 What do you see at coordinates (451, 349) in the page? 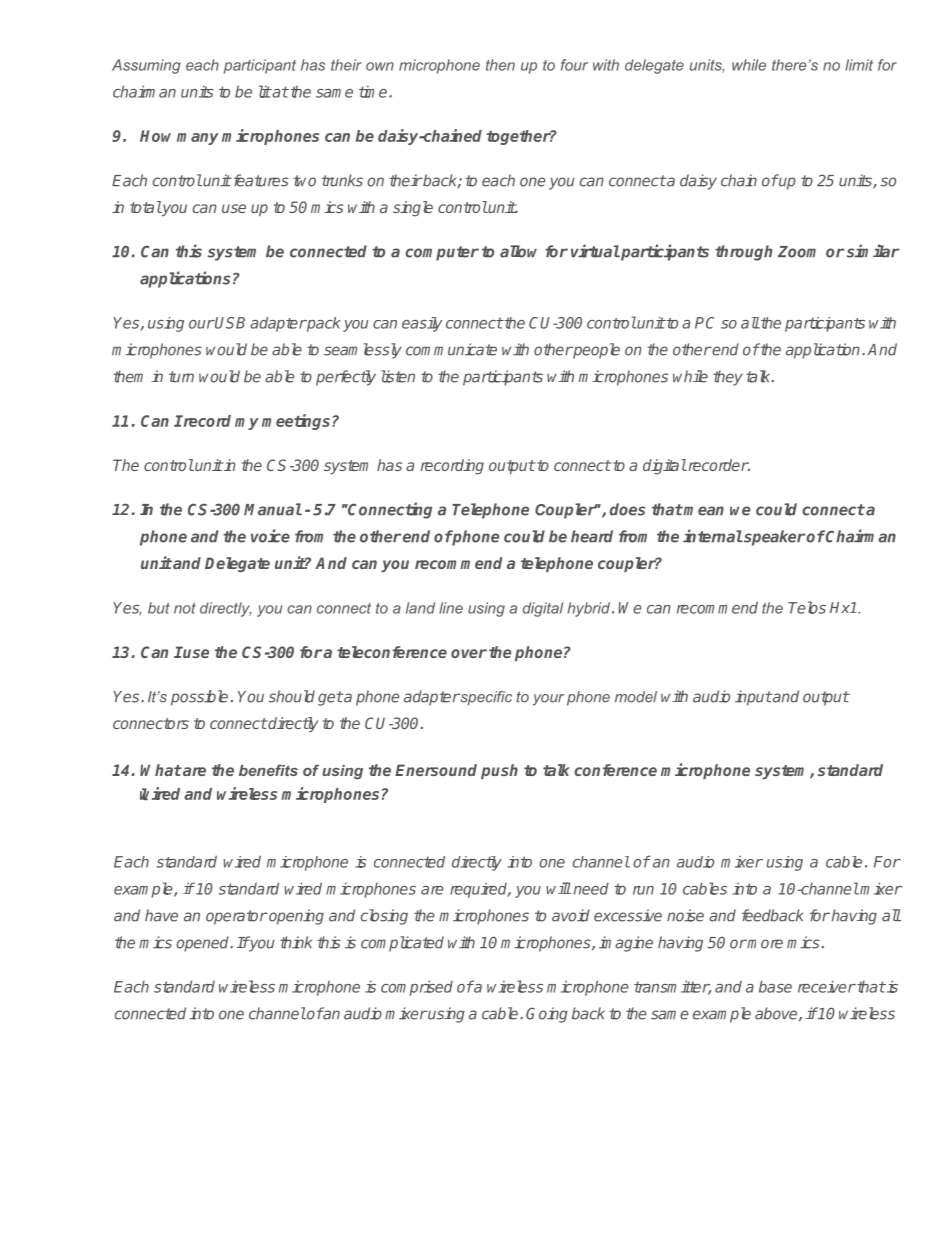
I see `communicate` at bounding box center [451, 349].
